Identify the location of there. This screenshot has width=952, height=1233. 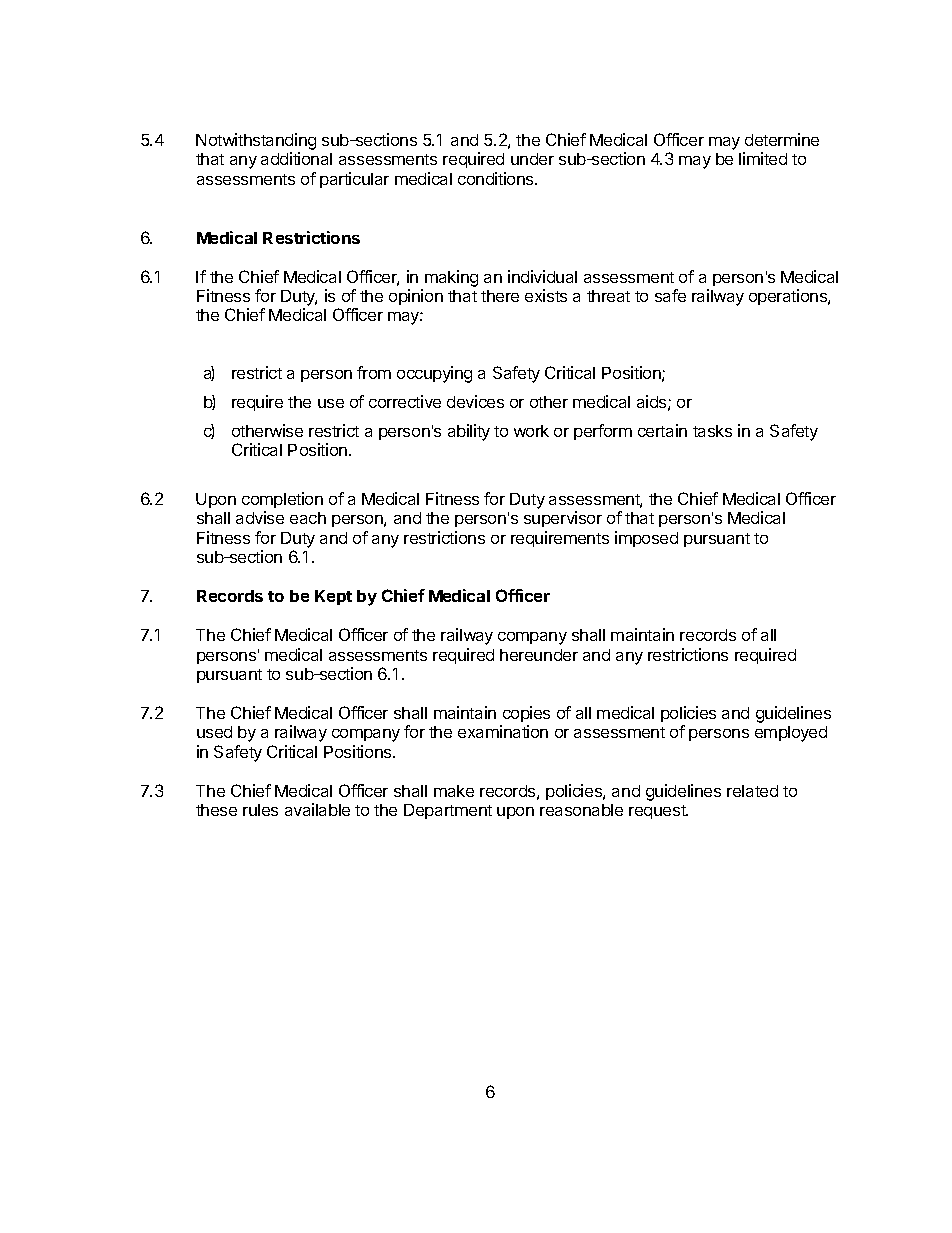
(500, 296).
